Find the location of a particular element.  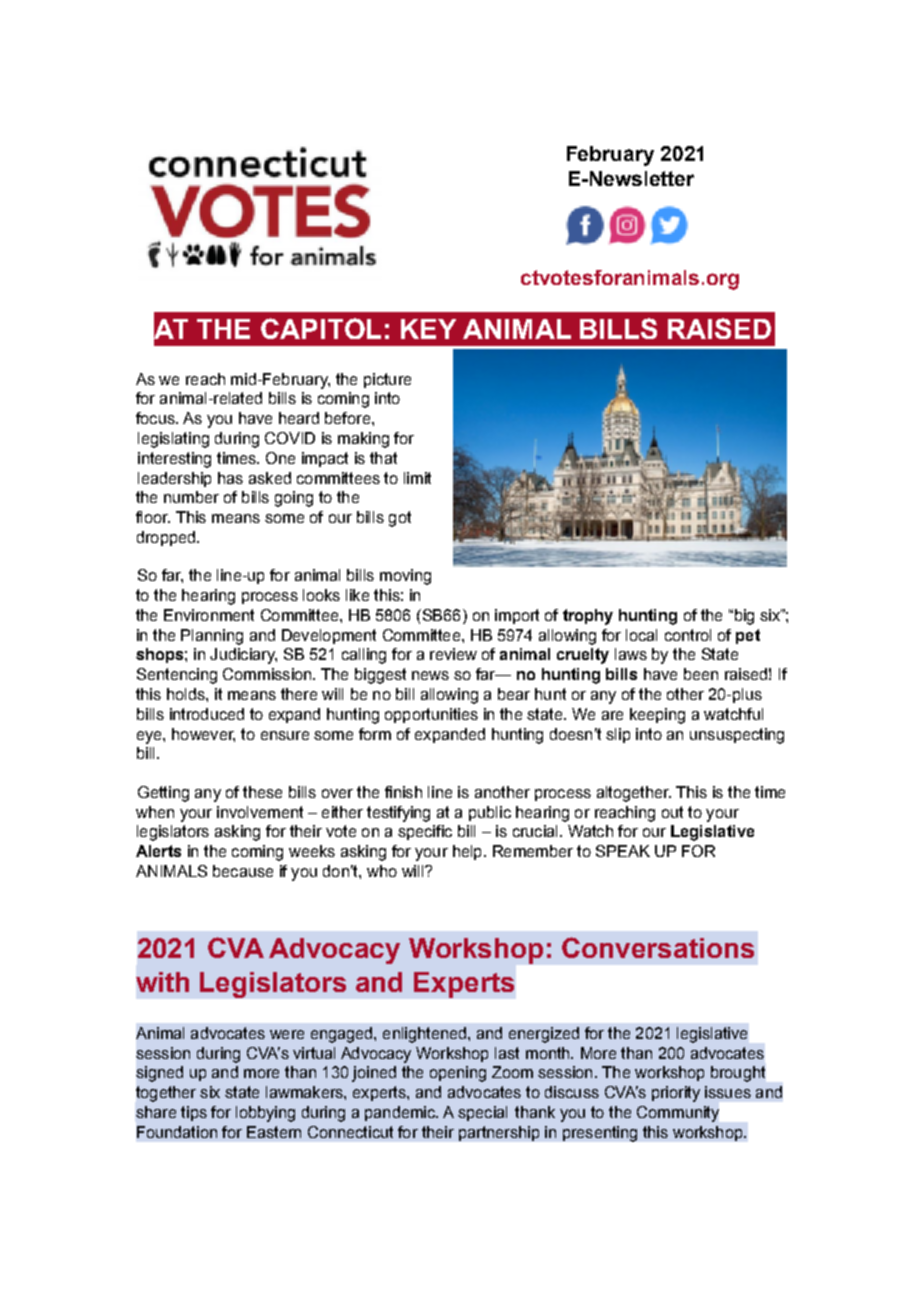

help is located at coordinates (467, 852).
